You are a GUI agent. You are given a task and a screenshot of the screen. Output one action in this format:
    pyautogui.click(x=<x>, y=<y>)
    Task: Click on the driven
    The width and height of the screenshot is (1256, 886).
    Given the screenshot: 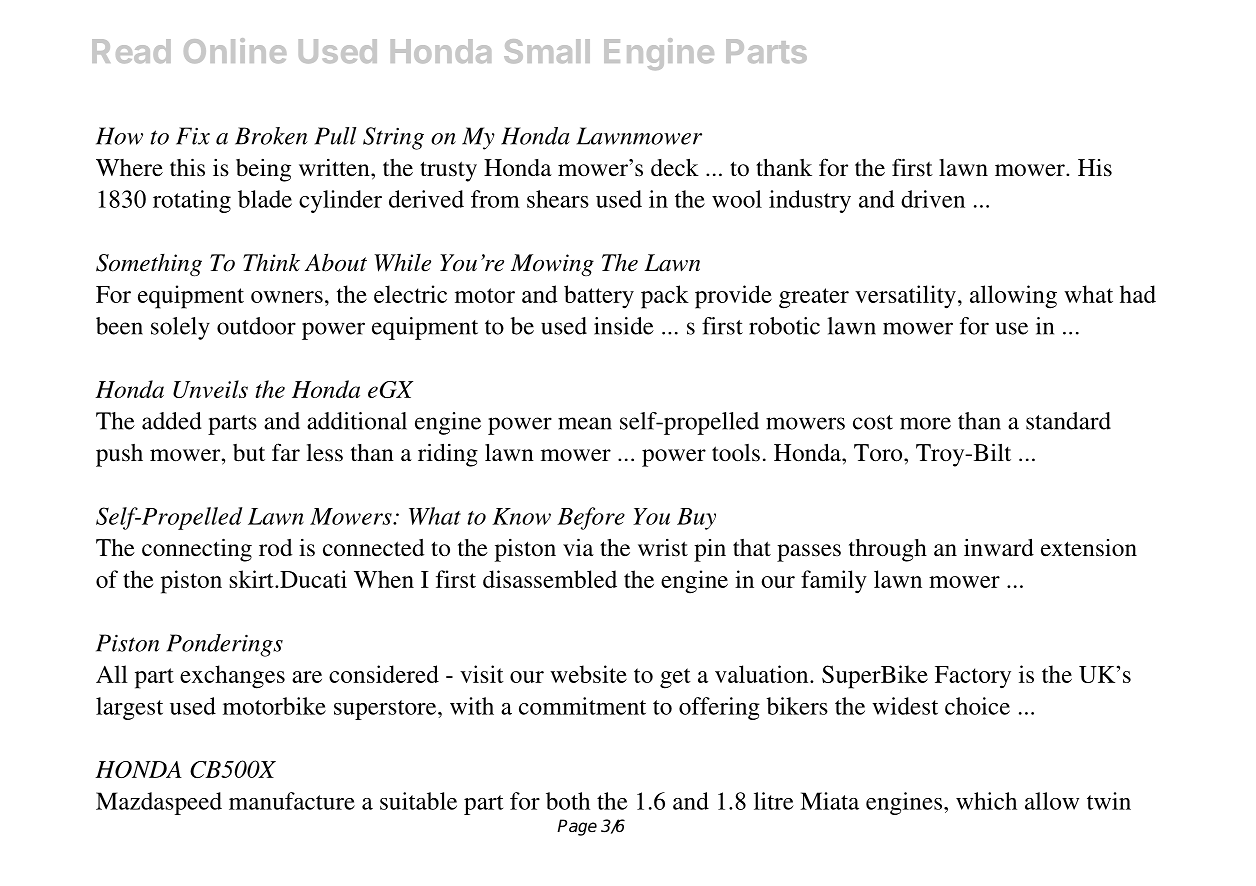 What is the action you would take?
    pyautogui.click(x=933, y=199)
